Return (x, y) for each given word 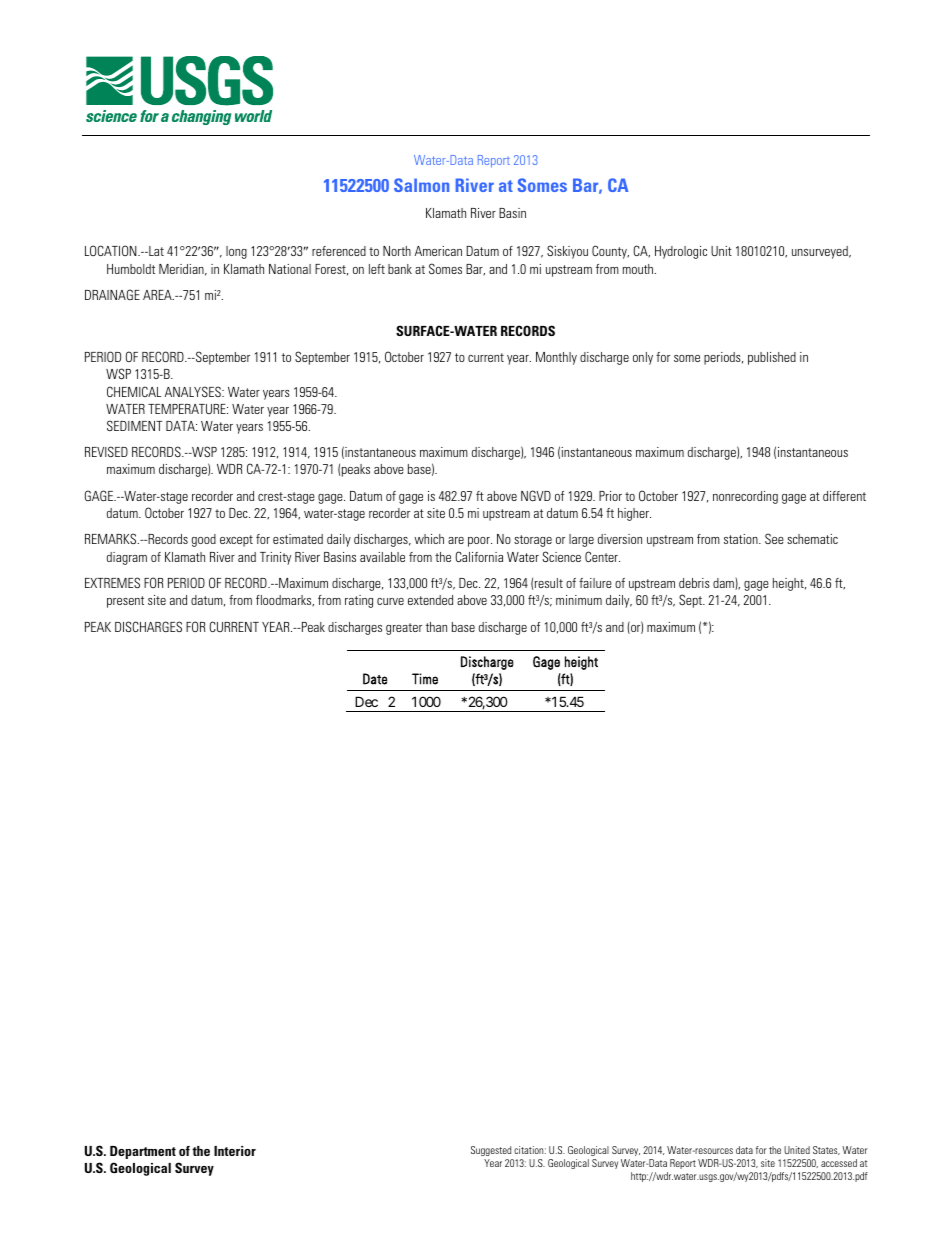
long (236, 252)
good (204, 540)
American (438, 251)
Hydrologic (681, 252)
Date (375, 679)
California (479, 556)
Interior (235, 1151)
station (742, 539)
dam (724, 584)
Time (425, 679)
